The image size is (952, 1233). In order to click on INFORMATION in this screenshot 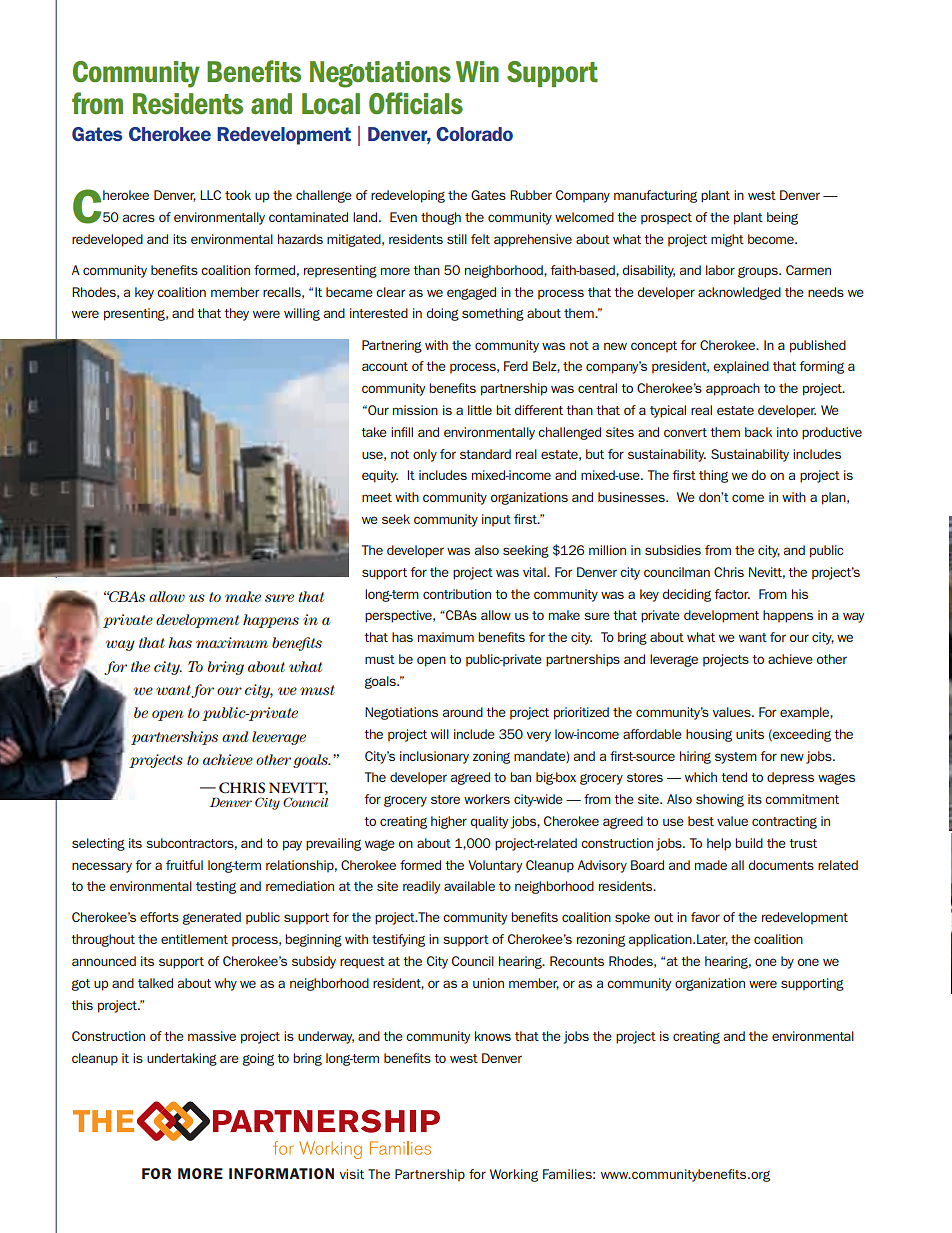, I will do `click(281, 1173)`.
